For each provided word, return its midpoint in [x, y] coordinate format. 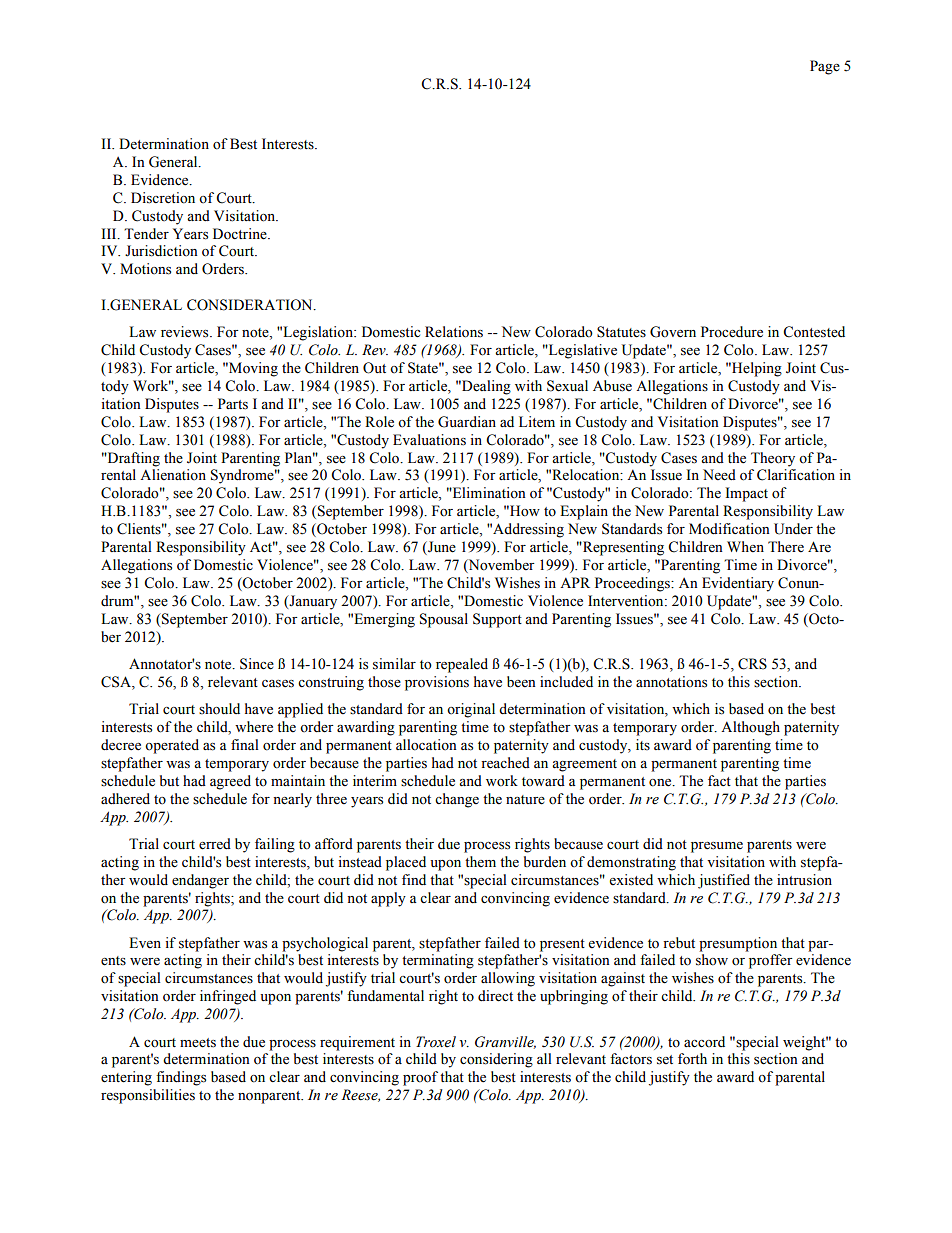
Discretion [163, 198]
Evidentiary [738, 584]
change [457, 800]
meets [198, 1043]
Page [825, 67]
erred [215, 844]
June [441, 548]
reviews [186, 332]
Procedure [732, 332]
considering [496, 1060]
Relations [454, 332]
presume [717, 847]
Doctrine [241, 234]
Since [257, 664]
